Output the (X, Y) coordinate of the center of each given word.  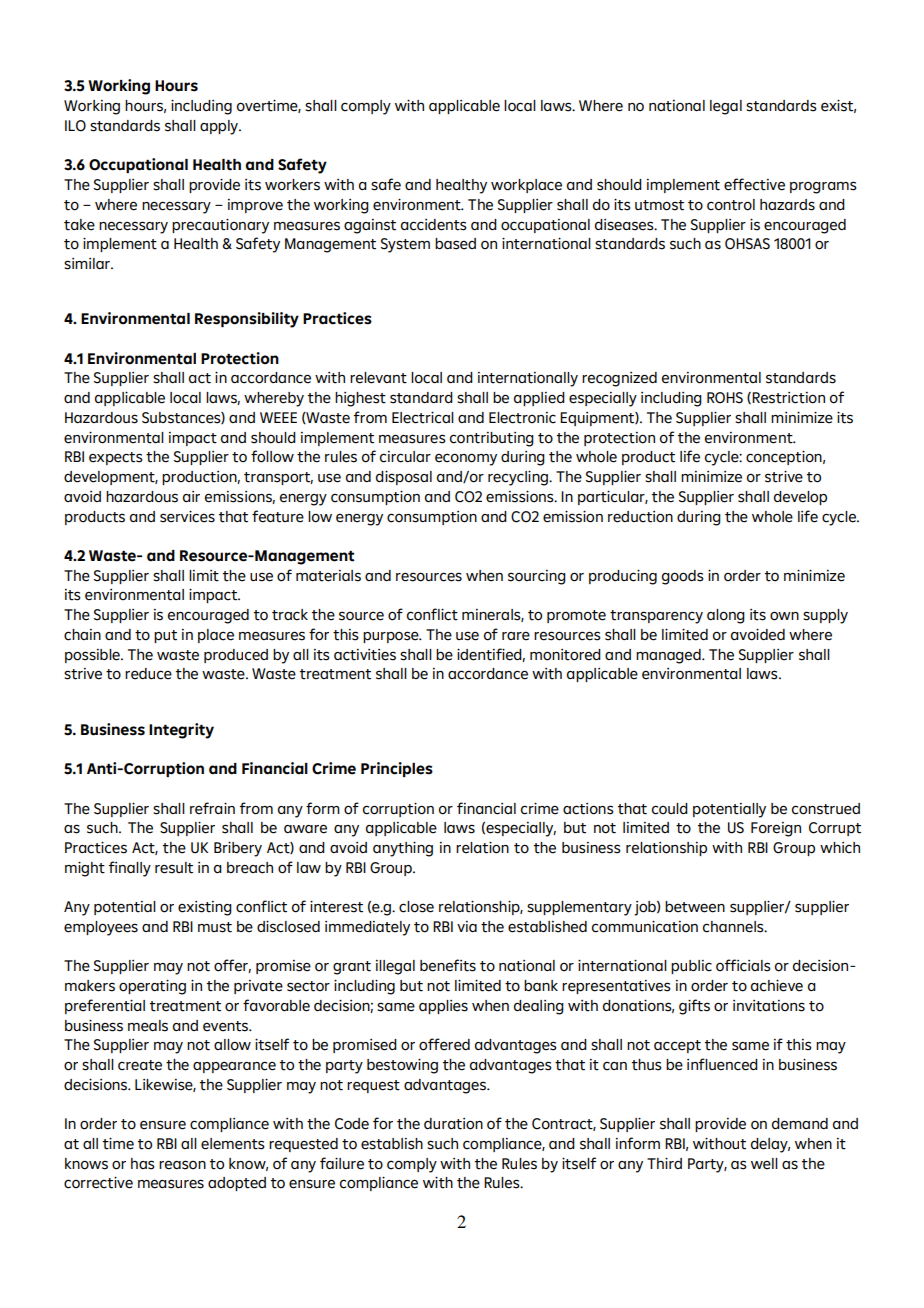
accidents (434, 225)
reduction (640, 517)
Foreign (776, 829)
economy (466, 459)
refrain (212, 808)
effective (754, 184)
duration (453, 1124)
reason (182, 1165)
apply (220, 127)
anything (403, 849)
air (191, 496)
